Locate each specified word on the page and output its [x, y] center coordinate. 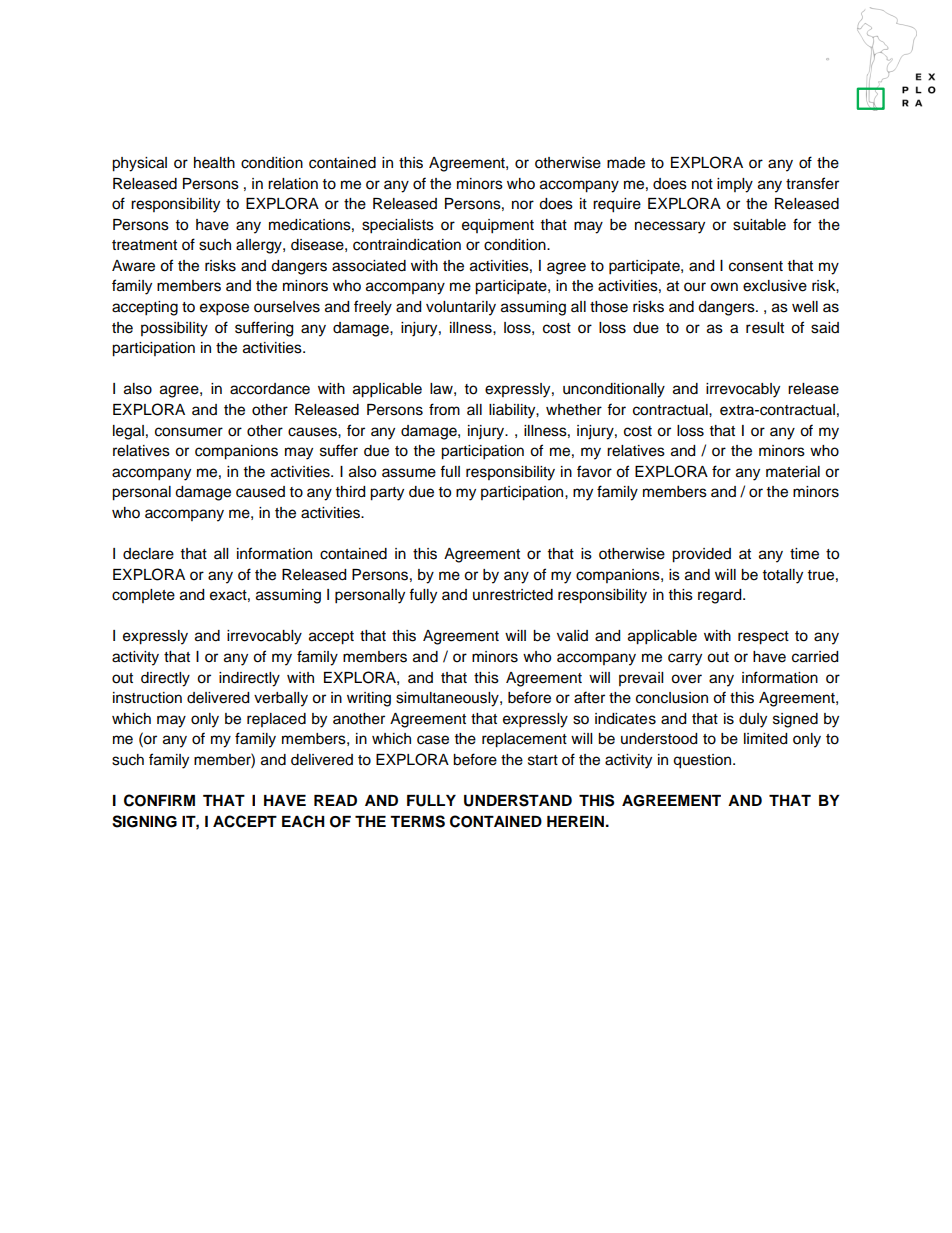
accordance [270, 389]
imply [735, 185]
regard [721, 596]
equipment [498, 226]
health [214, 163]
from [444, 409]
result [765, 328]
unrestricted [513, 595]
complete [143, 596]
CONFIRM [159, 800]
